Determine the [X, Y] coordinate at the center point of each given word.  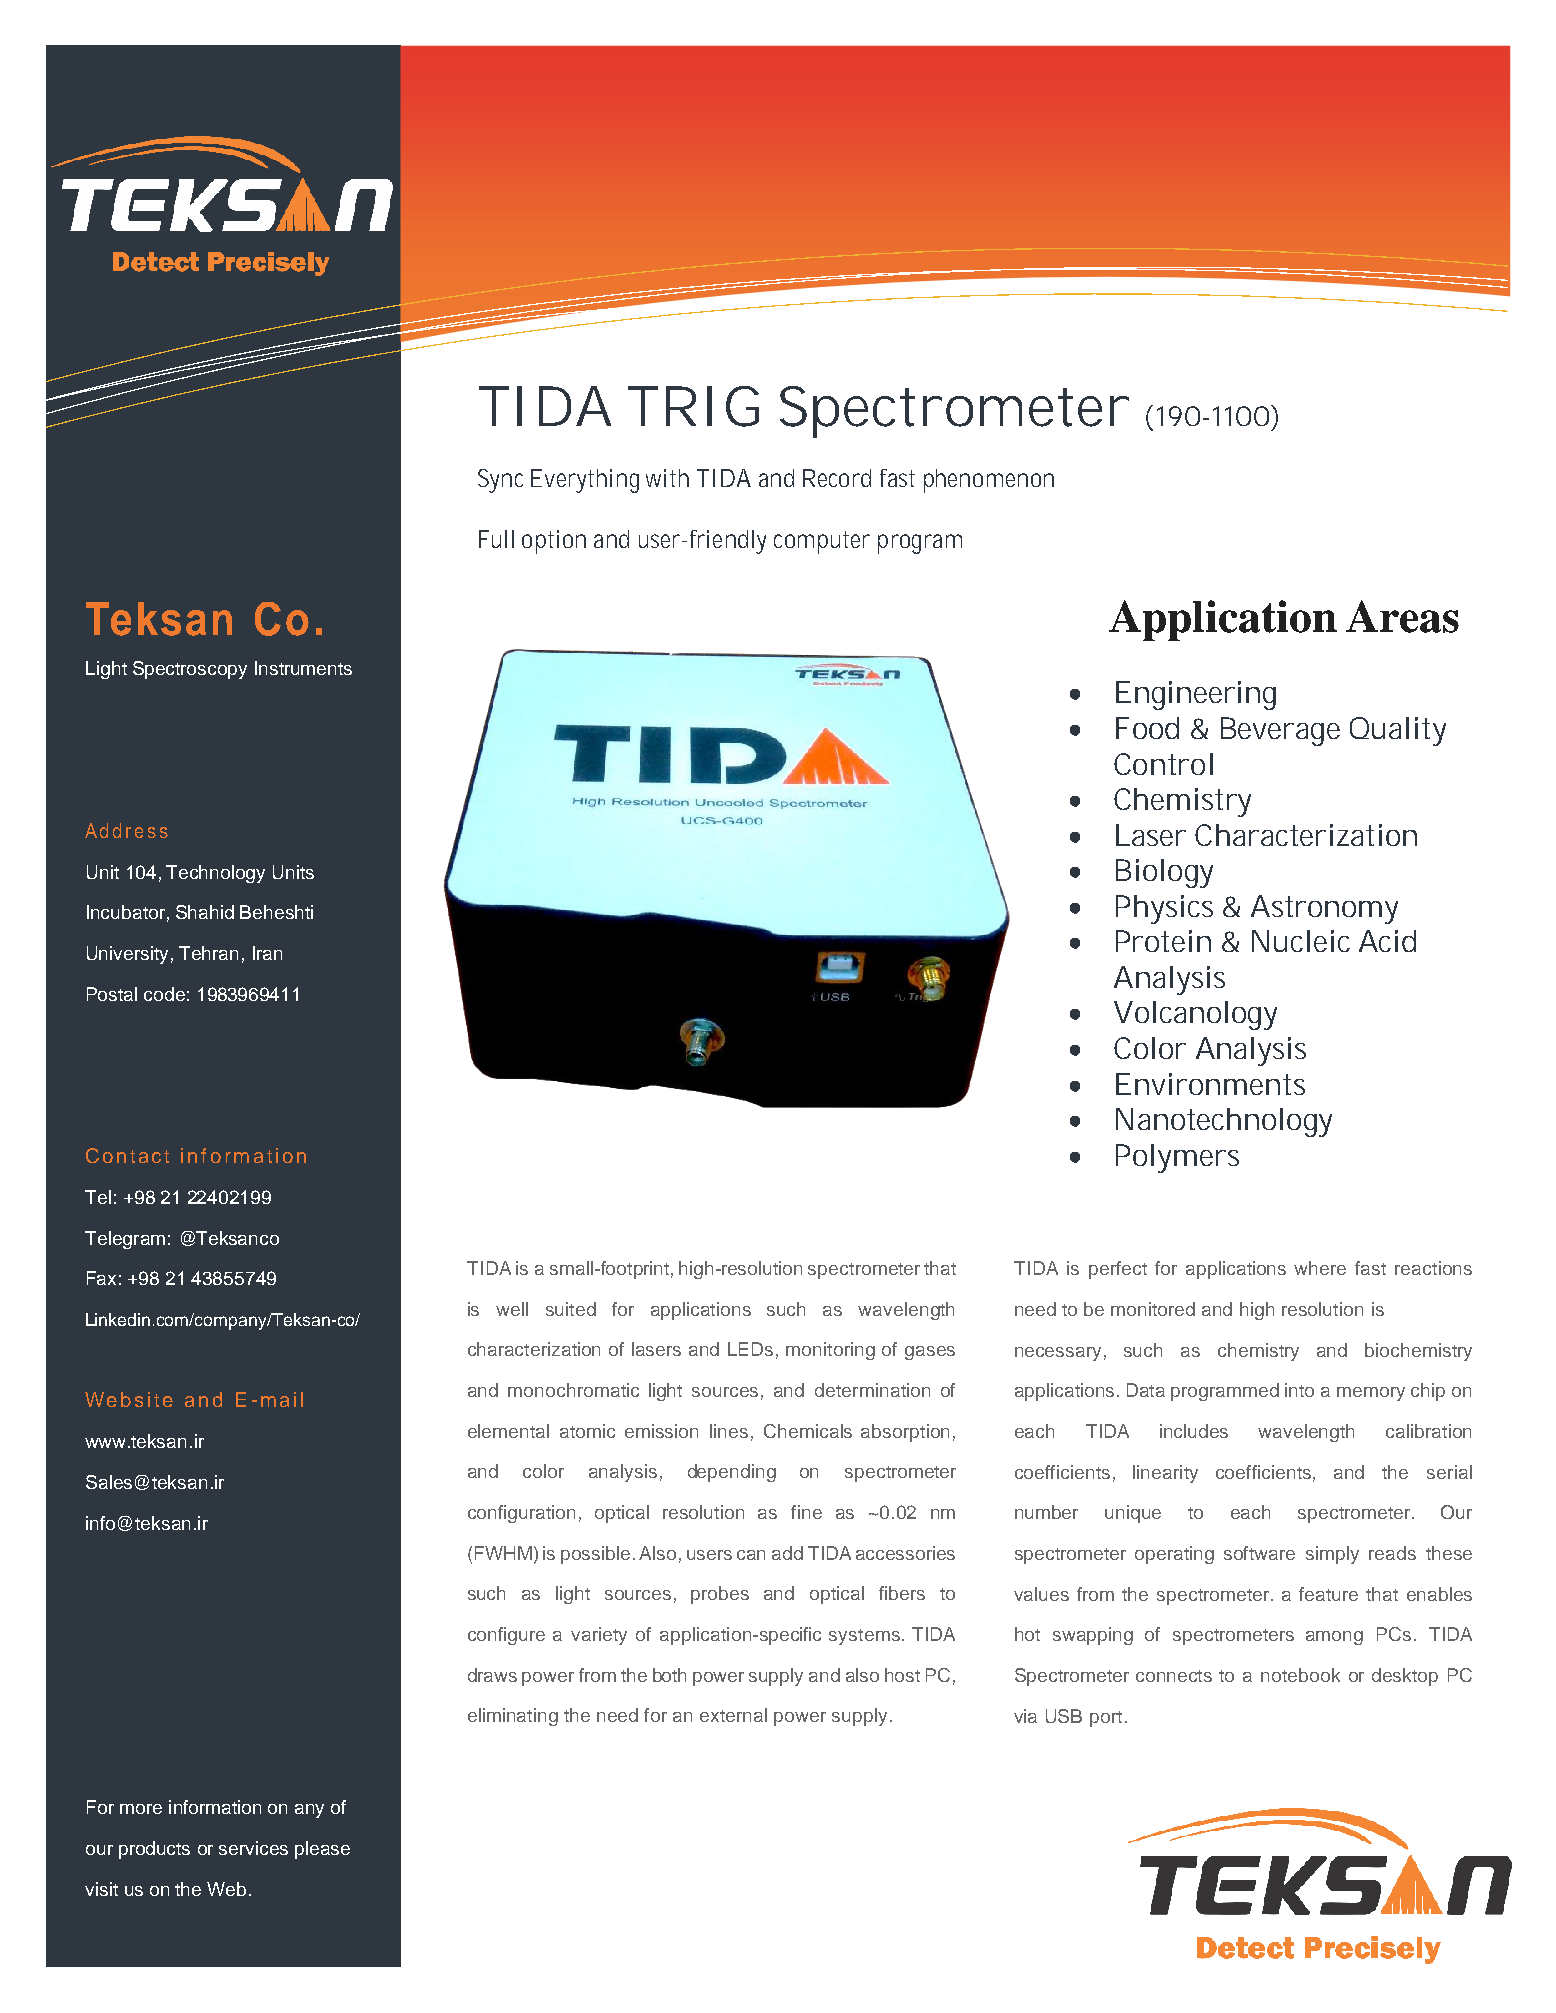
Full [496, 539]
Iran [267, 953]
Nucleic [1301, 941]
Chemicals [808, 1431]
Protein [1163, 941]
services [253, 1848]
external [733, 1715]
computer [822, 542]
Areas [1402, 616]
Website [129, 1399]
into [1299, 1390]
